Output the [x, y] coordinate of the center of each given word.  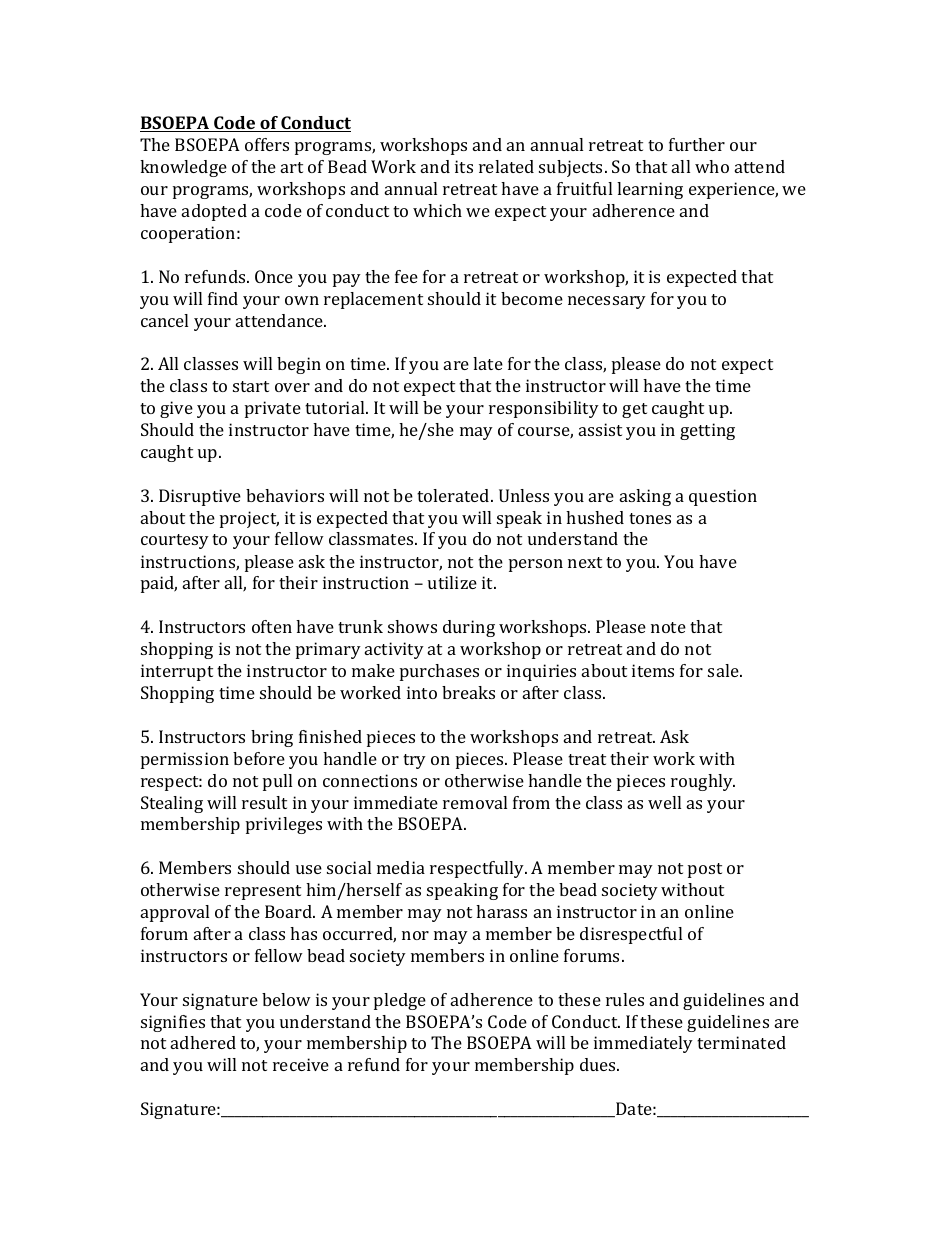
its [464, 166]
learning [650, 190]
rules [625, 999]
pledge [400, 1001]
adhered [203, 1042]
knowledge [183, 168]
